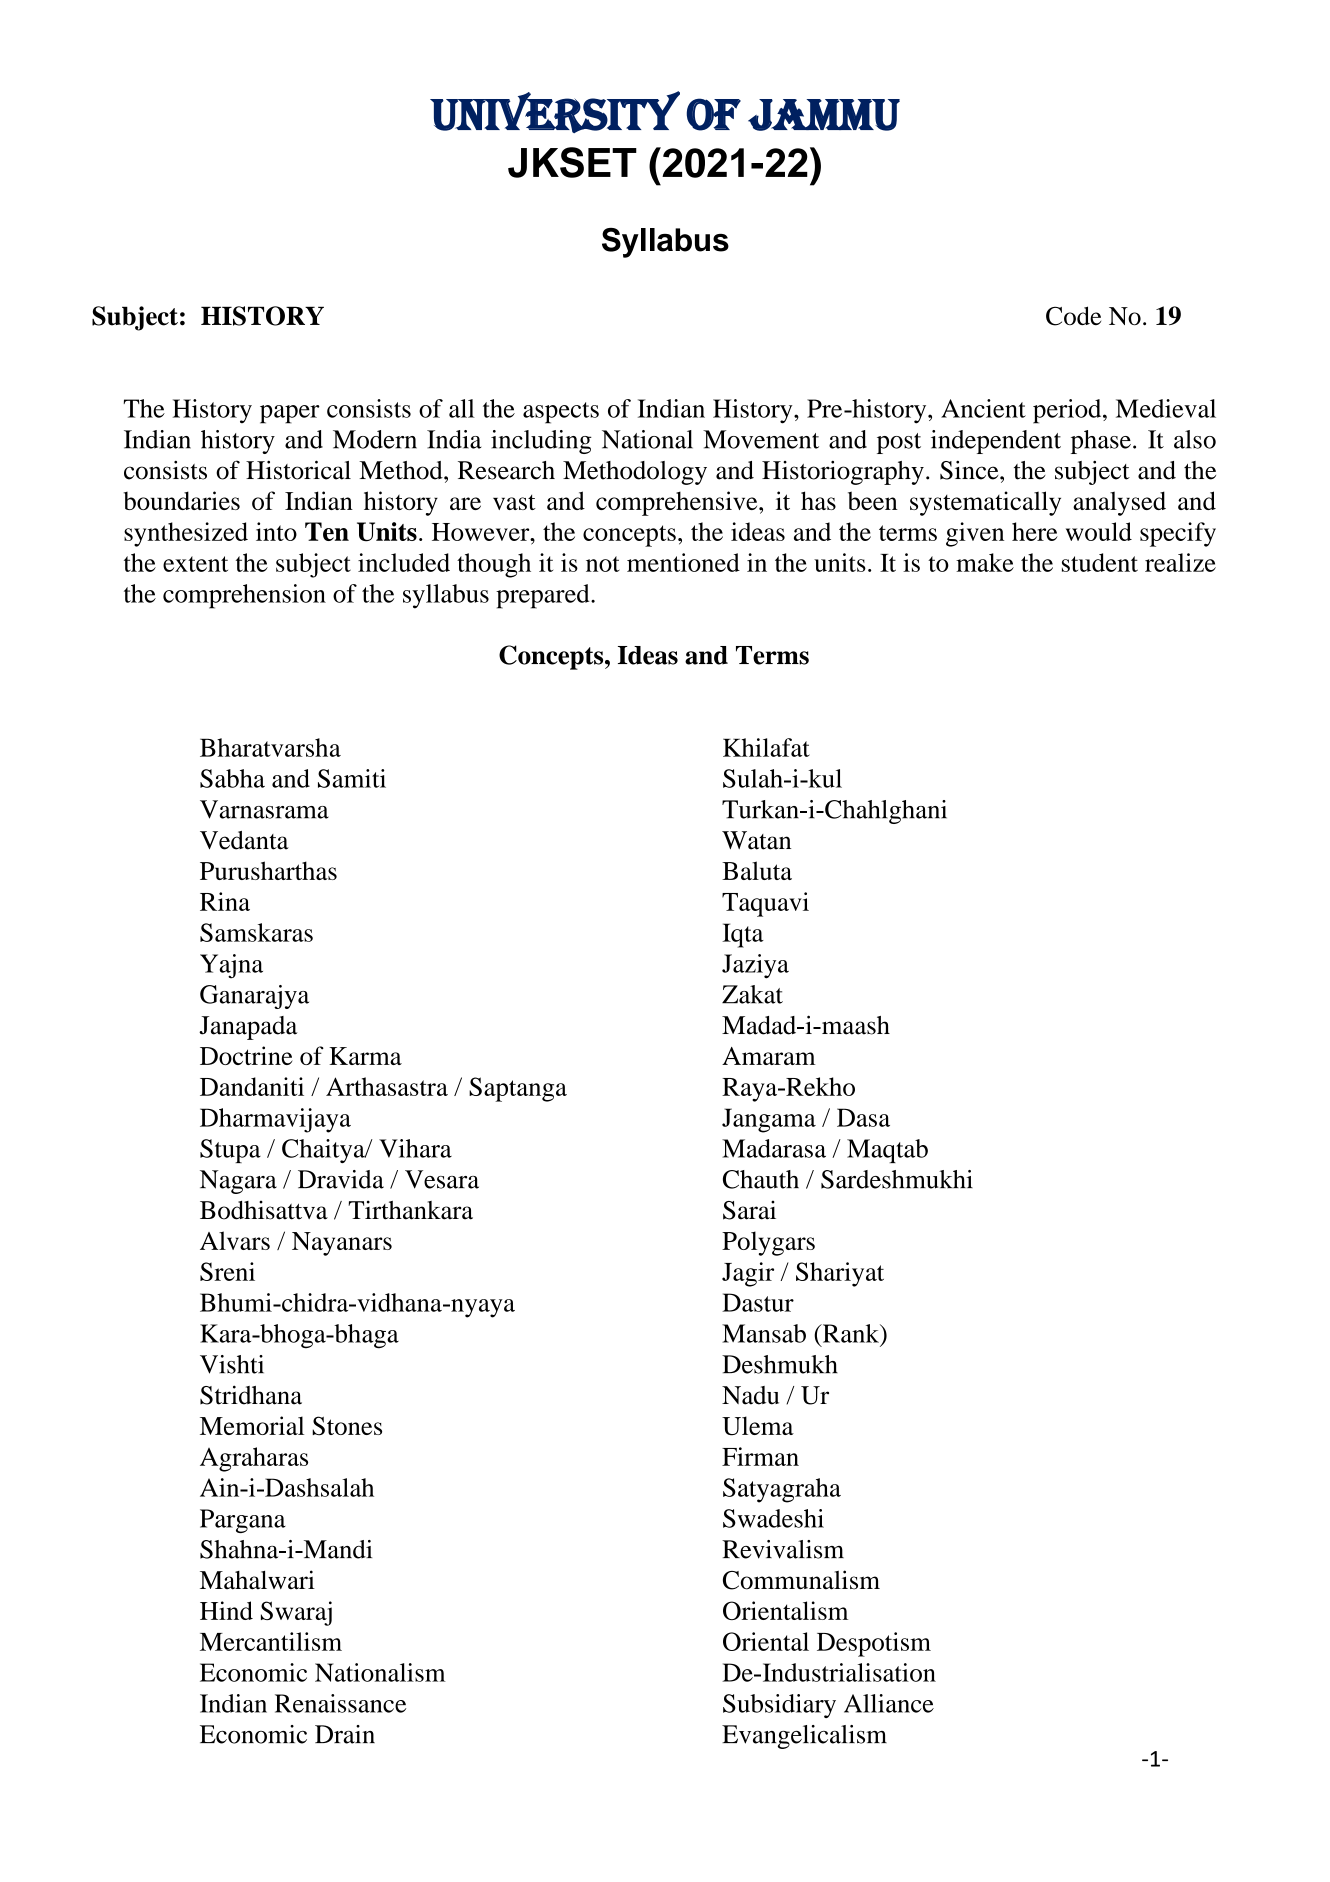 The height and width of the page is (1882, 1330). I want to click on mentioned, so click(683, 562).
